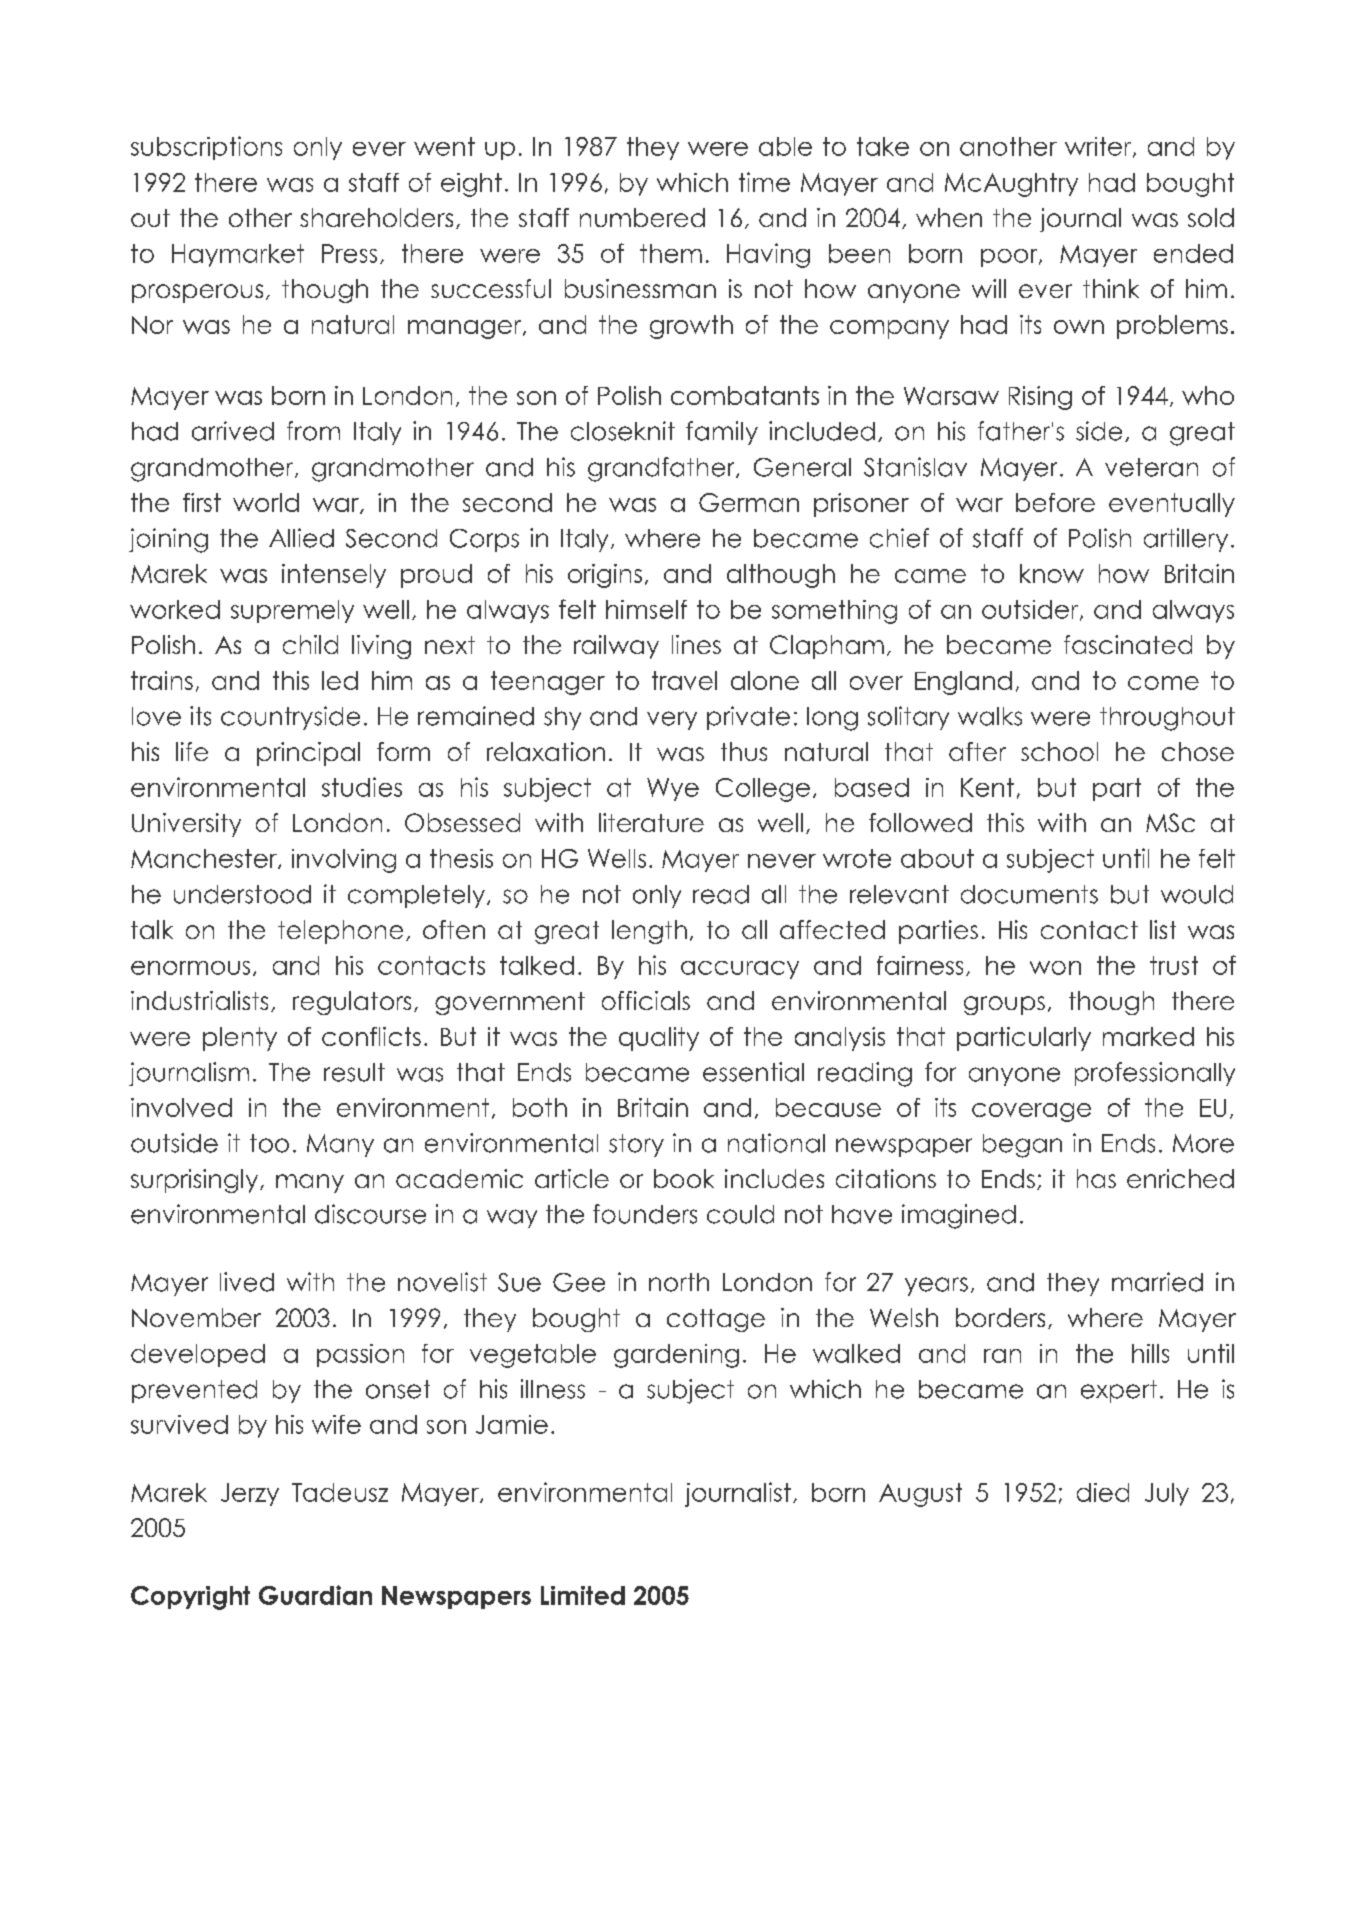  I want to click on numbered, so click(642, 217).
